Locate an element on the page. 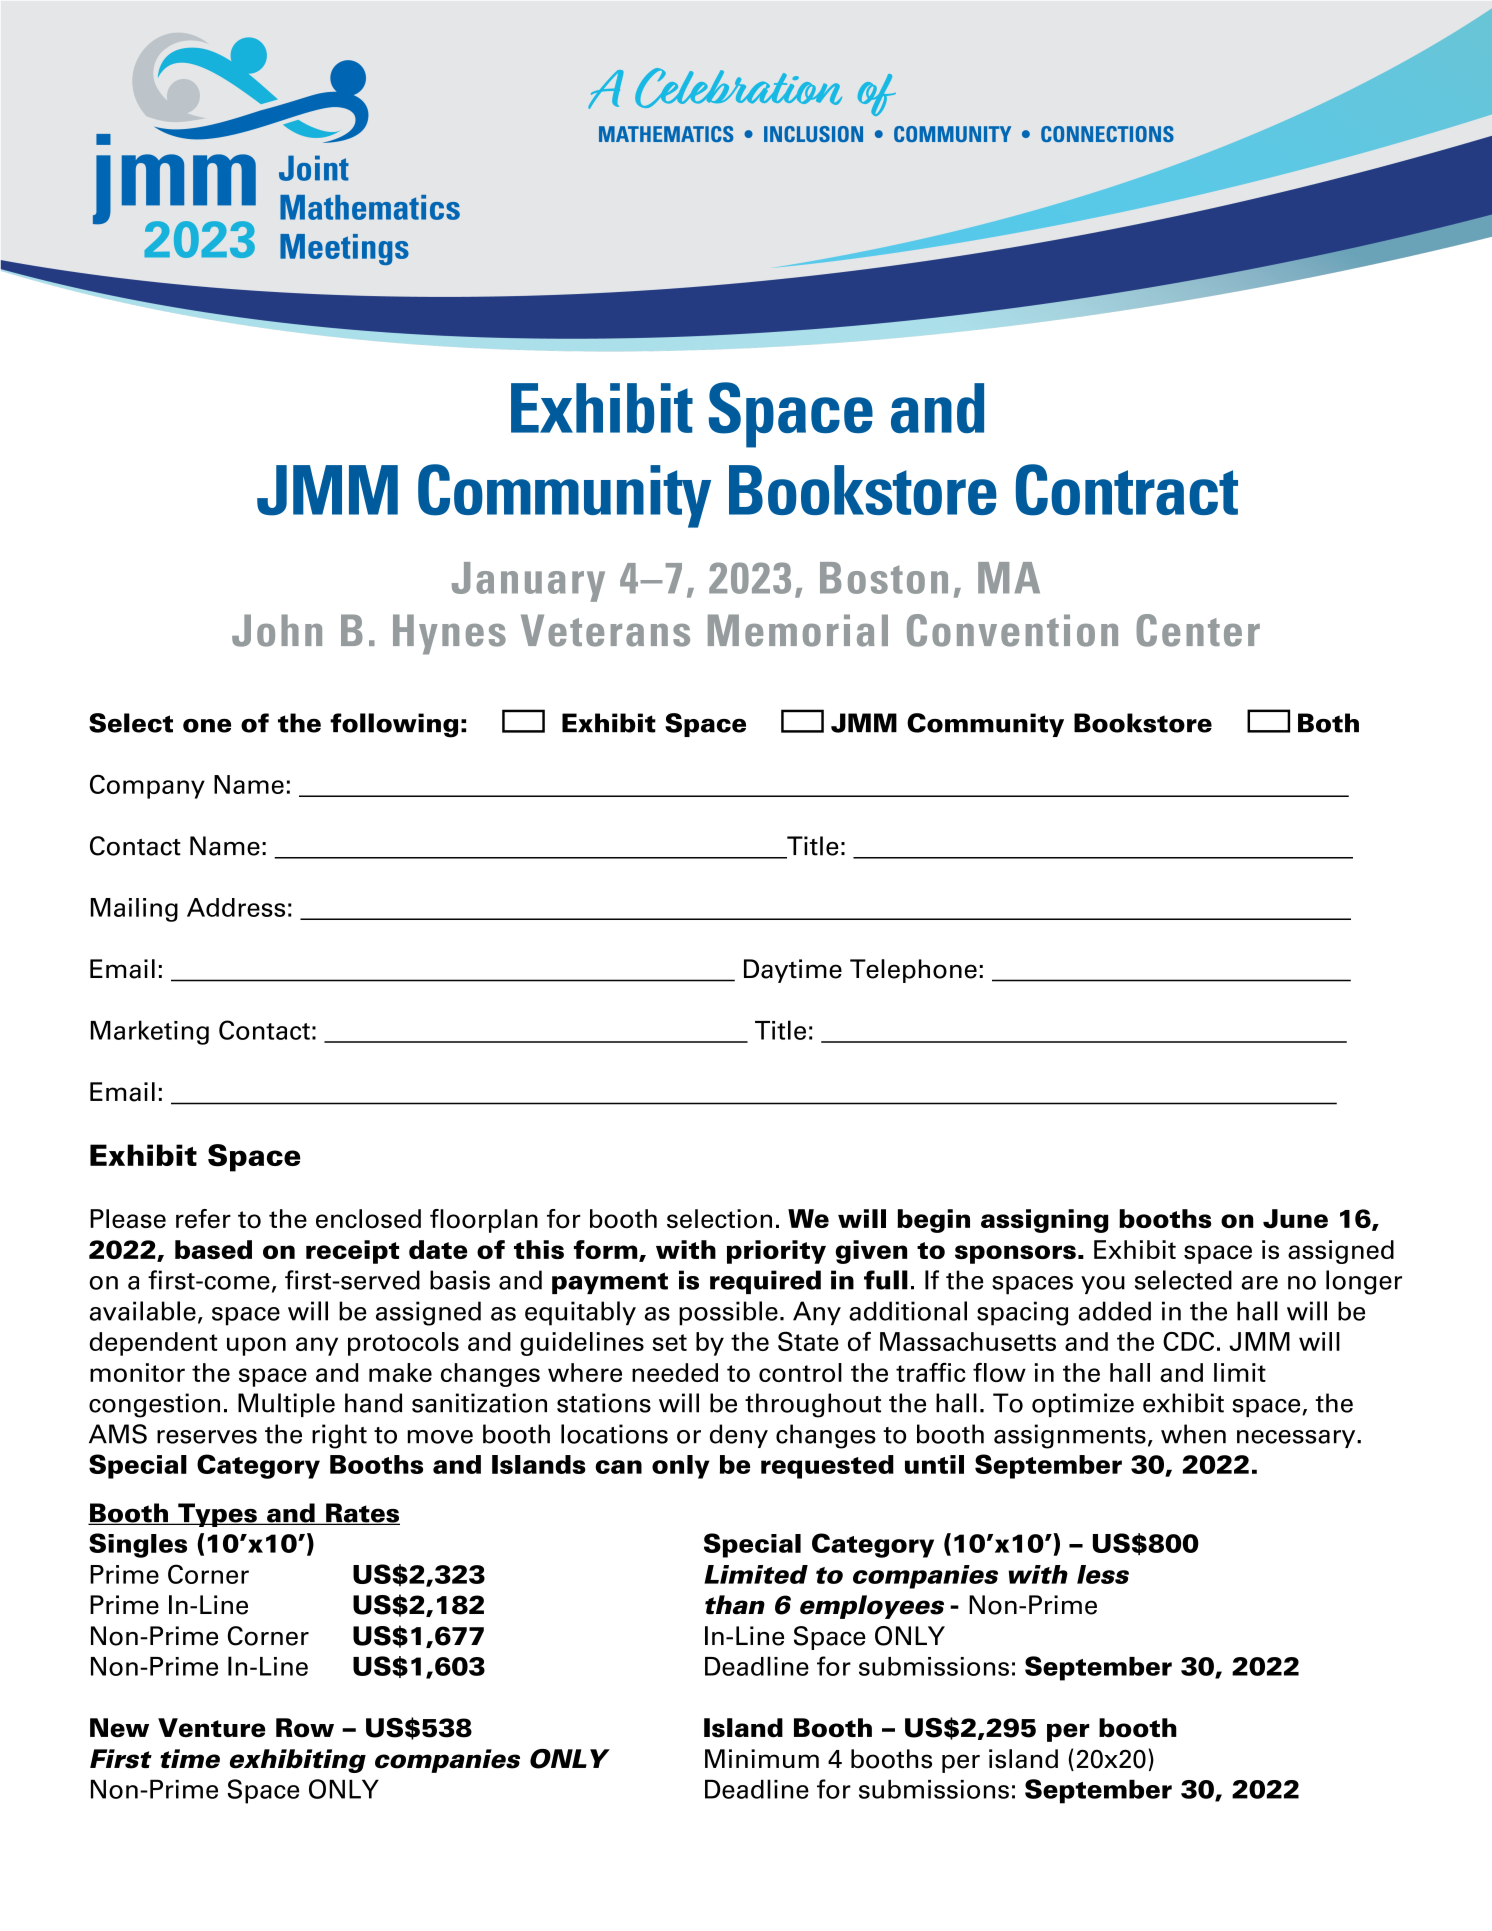  Company is located at coordinates (147, 786).
